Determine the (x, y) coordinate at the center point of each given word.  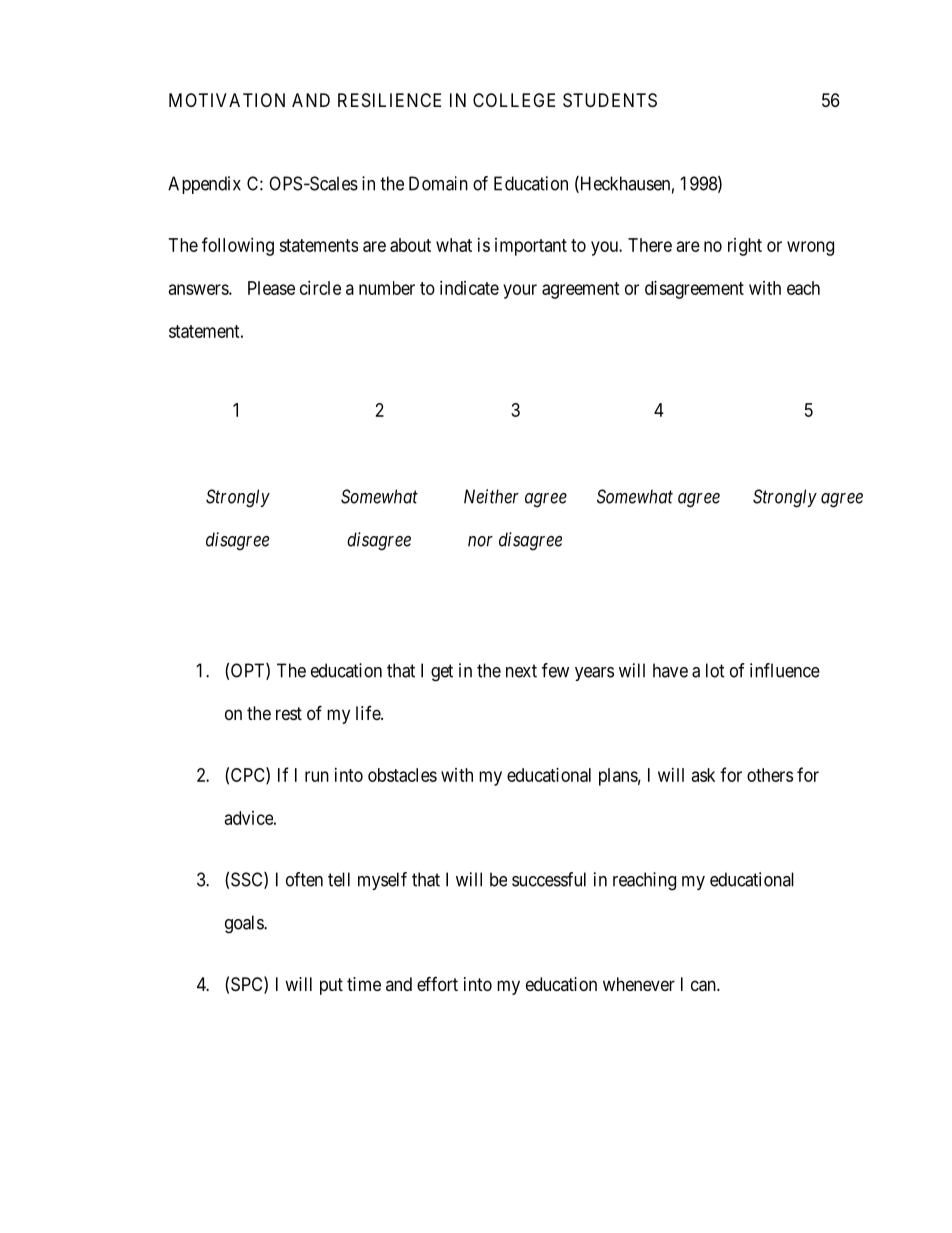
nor (480, 541)
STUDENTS (610, 100)
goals (245, 924)
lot (715, 670)
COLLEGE (514, 100)
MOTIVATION (227, 100)
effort (437, 983)
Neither (491, 496)
